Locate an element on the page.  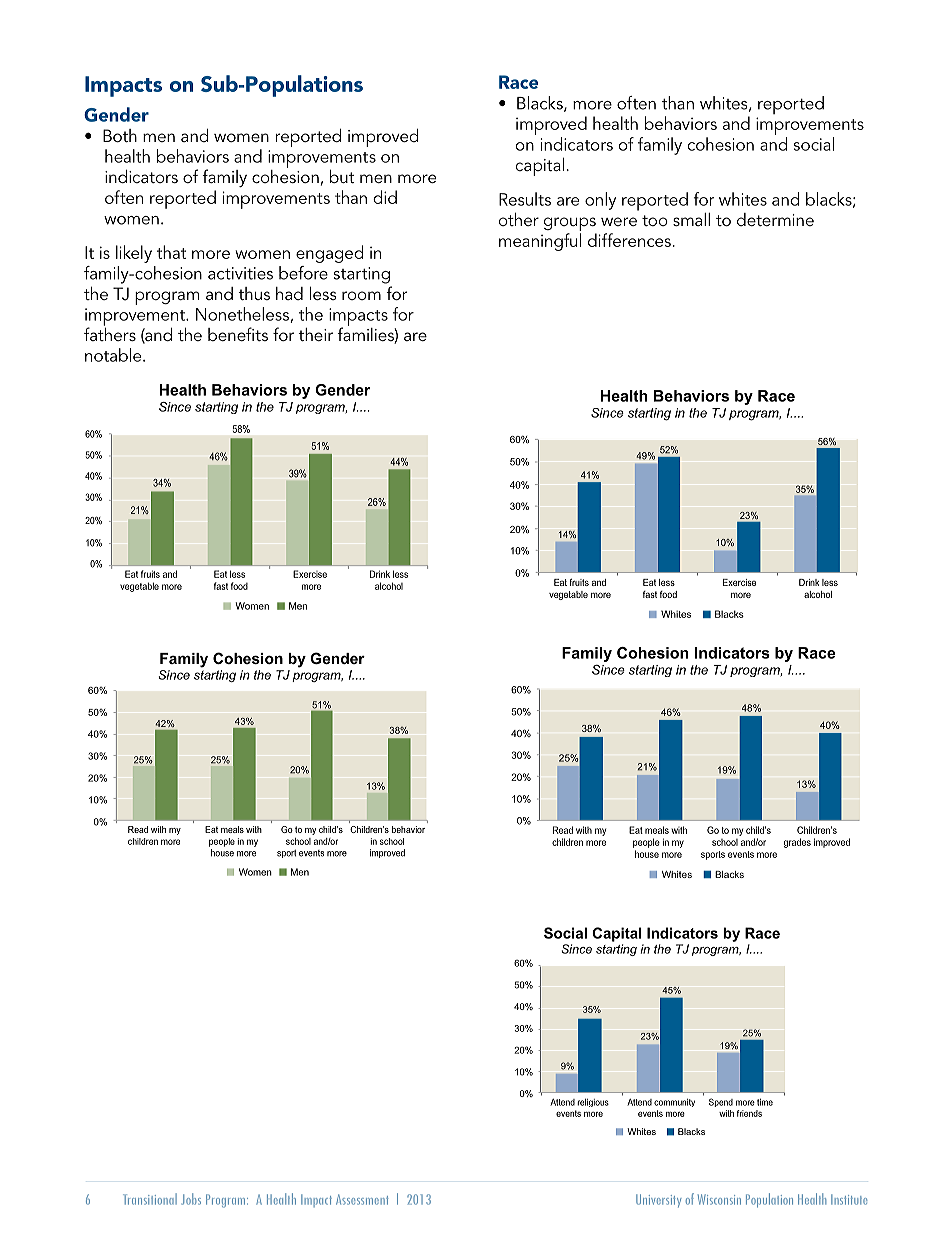
Transitional is located at coordinates (150, 1199).
